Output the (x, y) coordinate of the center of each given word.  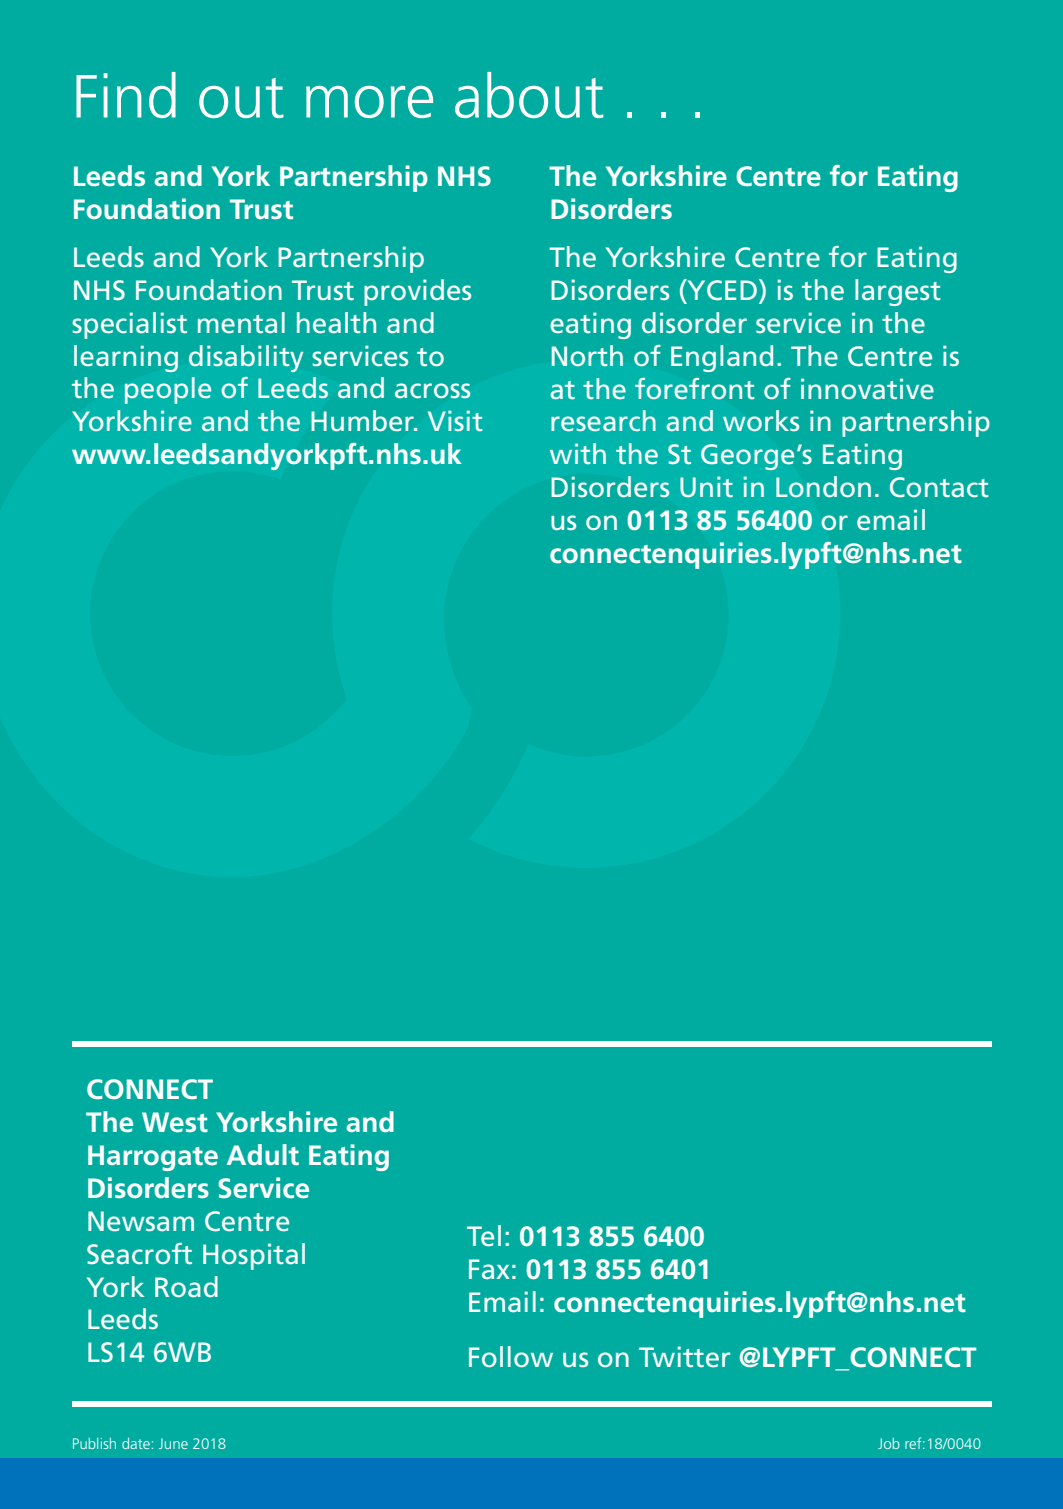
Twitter (684, 1357)
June (173, 1443)
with (578, 453)
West (175, 1122)
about (529, 95)
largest (898, 292)
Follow (511, 1356)
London (823, 487)
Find (126, 95)
